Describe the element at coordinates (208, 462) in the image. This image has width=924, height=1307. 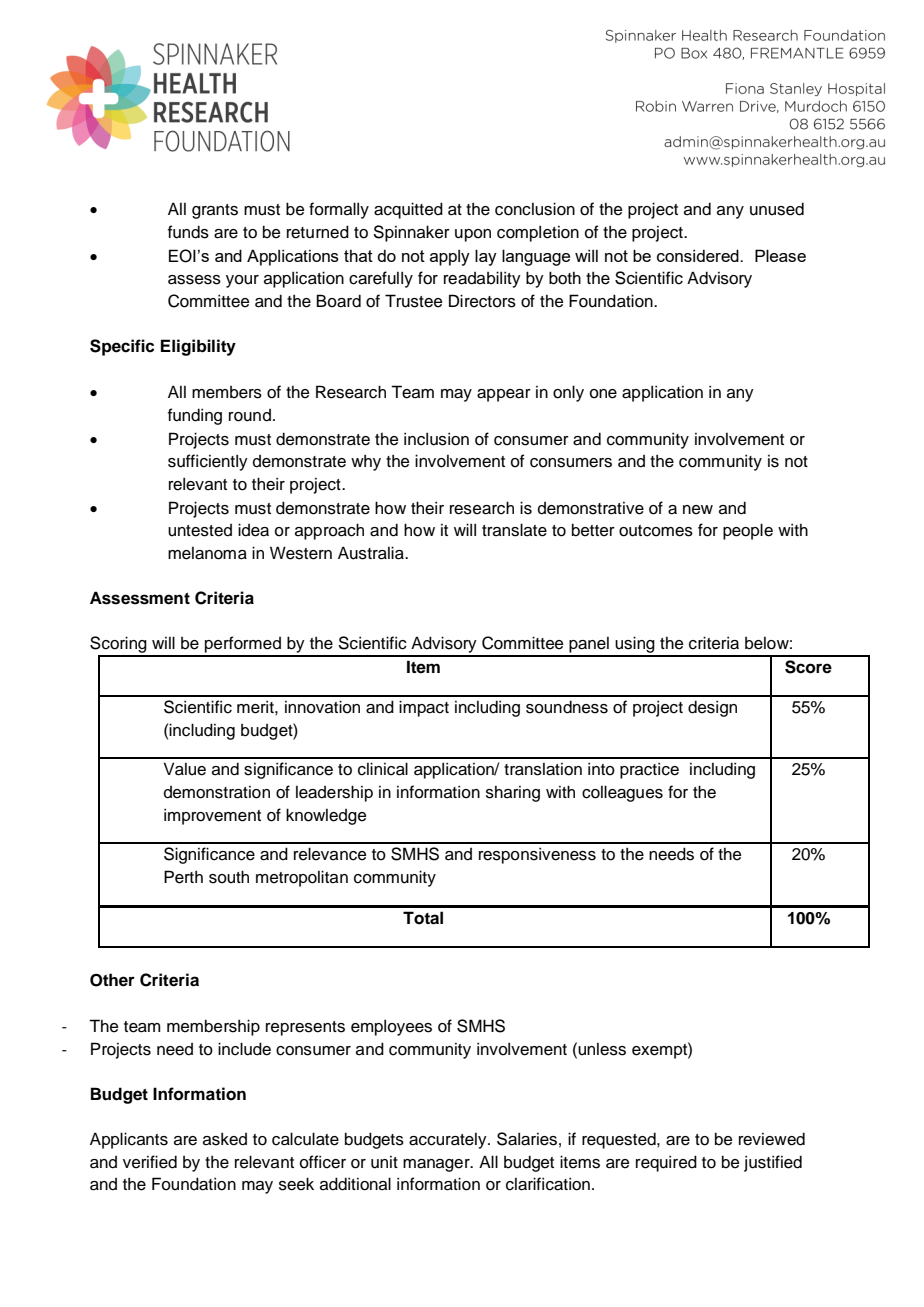
I see `sufficiently` at that location.
